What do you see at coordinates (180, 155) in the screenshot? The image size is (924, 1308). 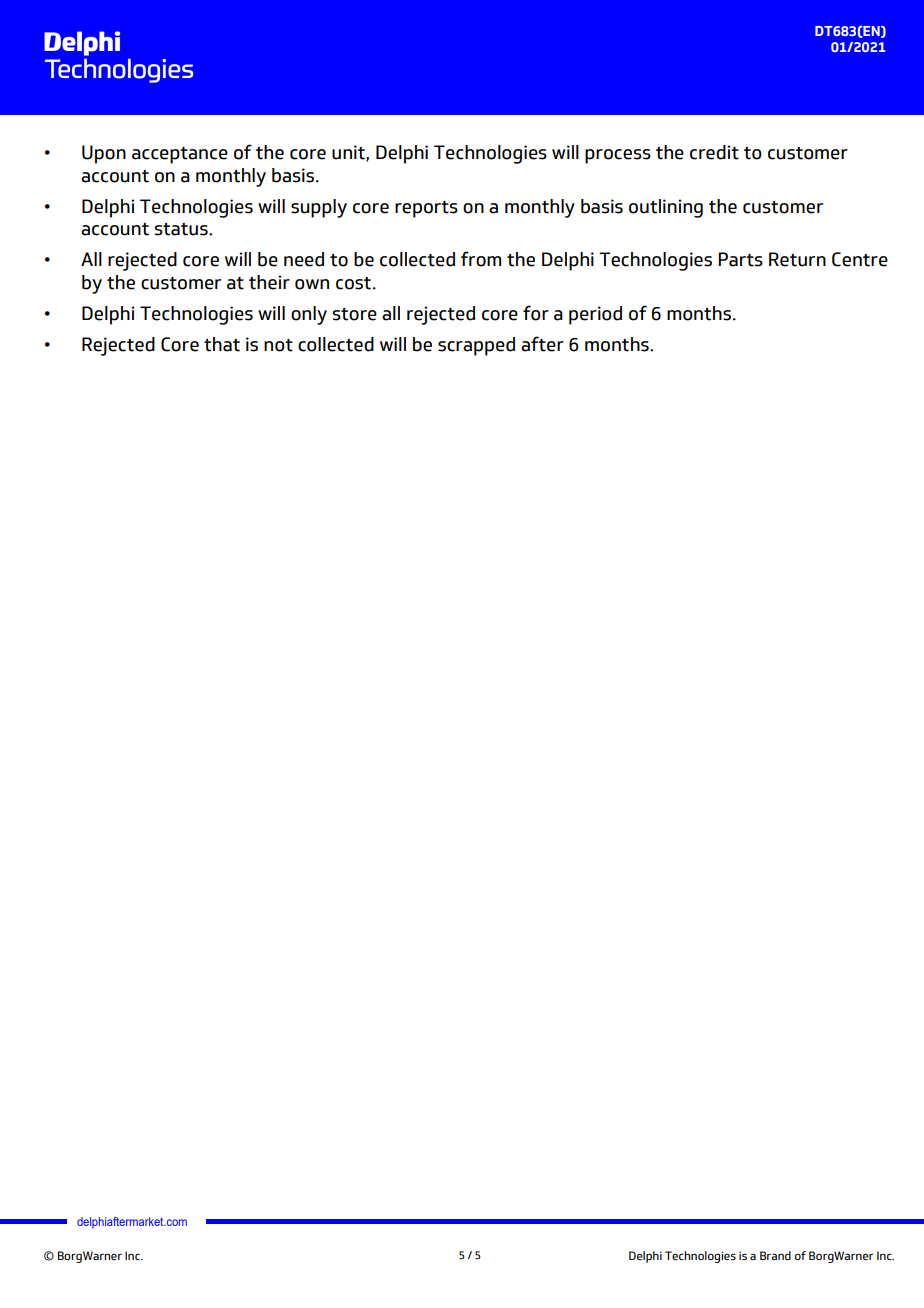 I see `acceptance` at bounding box center [180, 155].
